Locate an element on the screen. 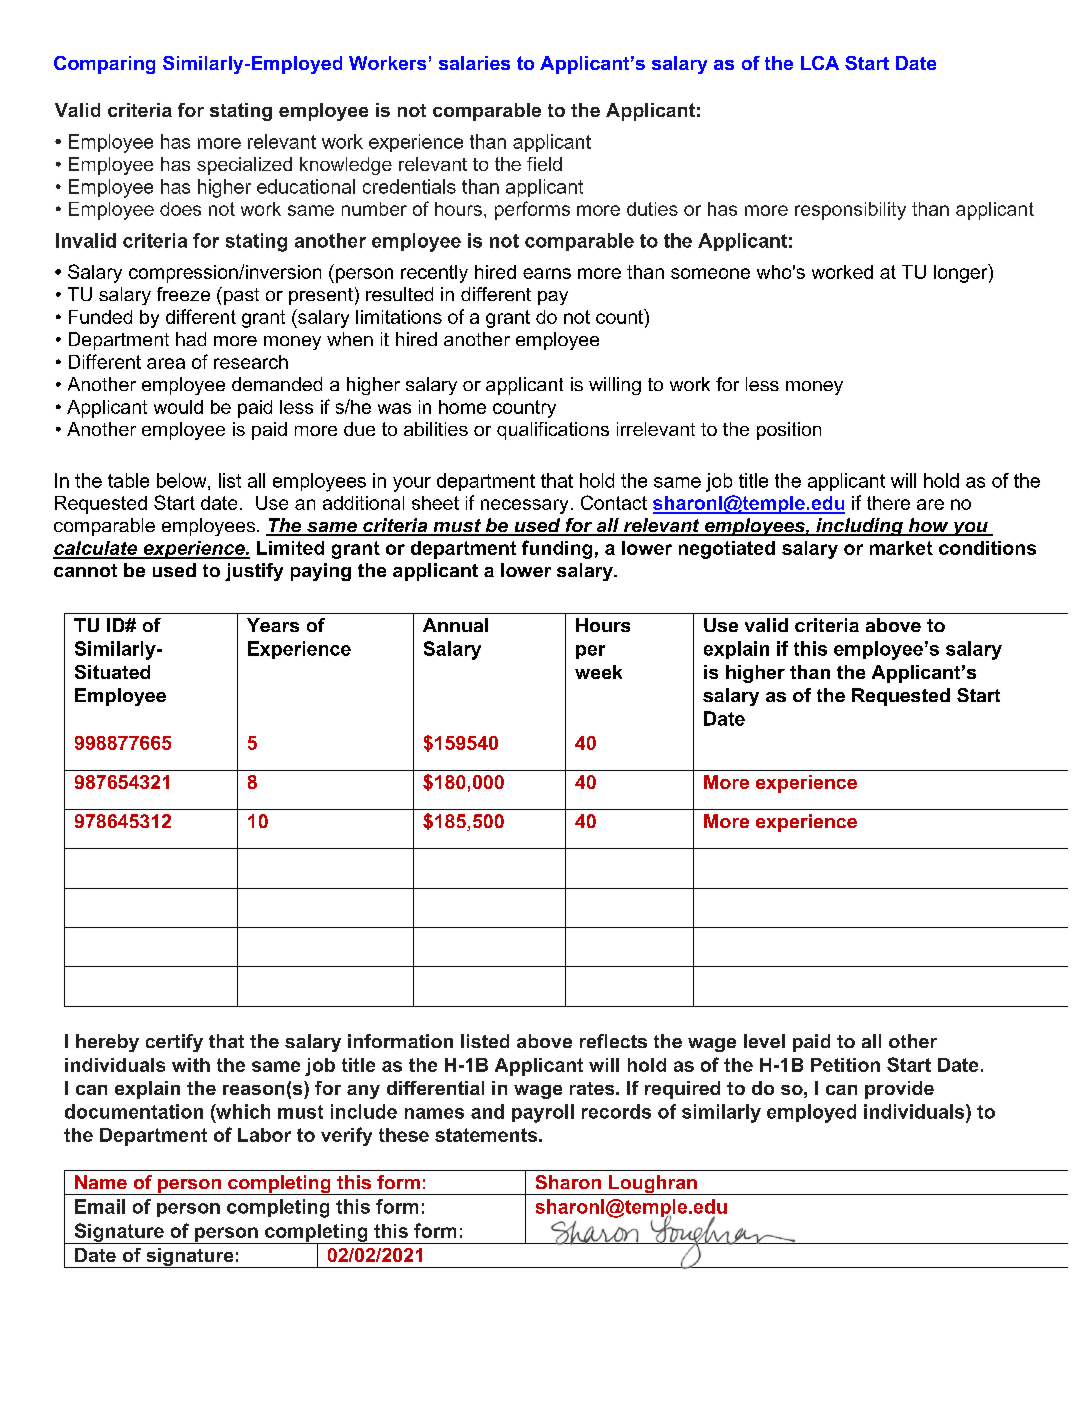 This screenshot has height=1409, width=1088. Labor is located at coordinates (264, 1135).
